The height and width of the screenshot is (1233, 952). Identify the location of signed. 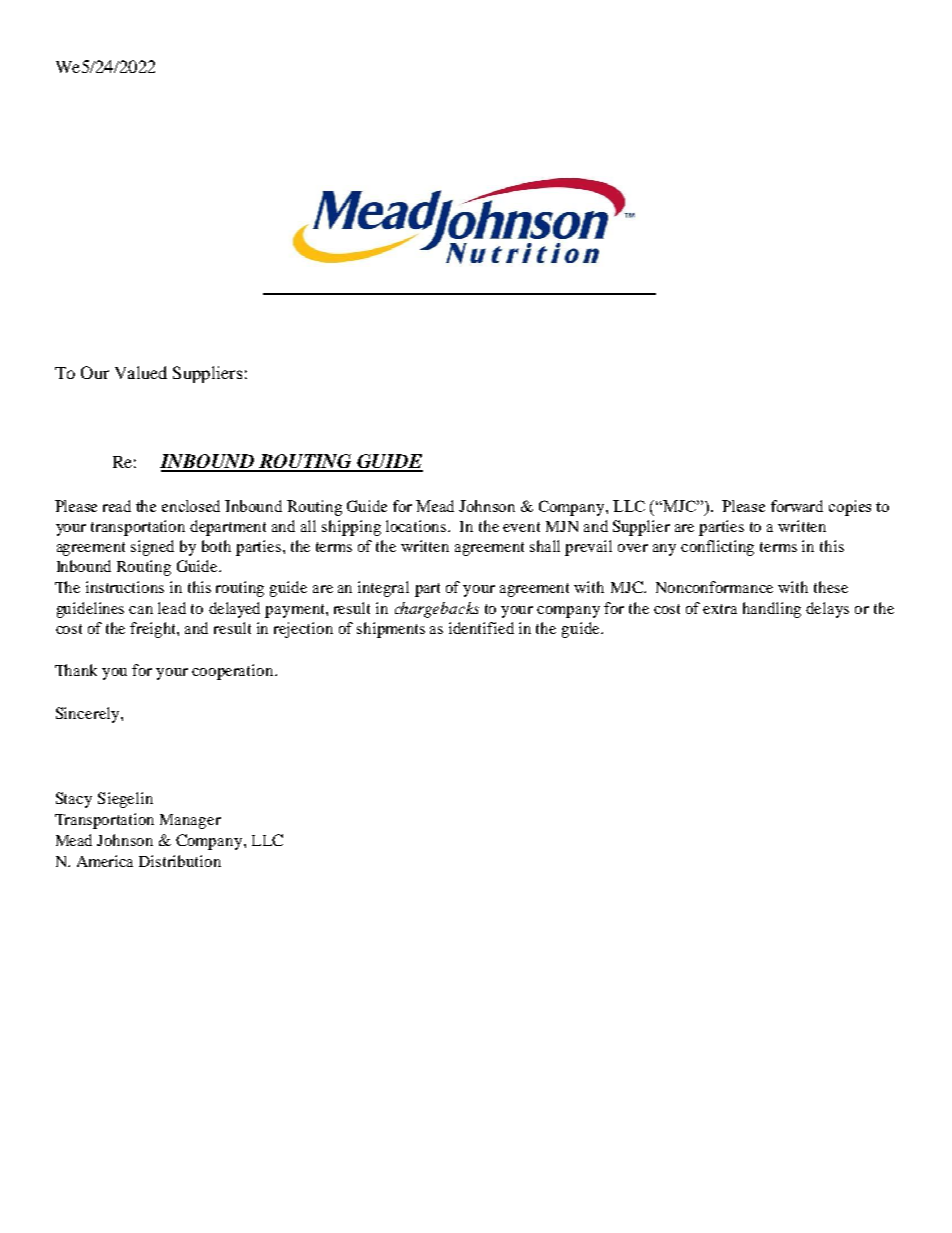
(152, 548).
